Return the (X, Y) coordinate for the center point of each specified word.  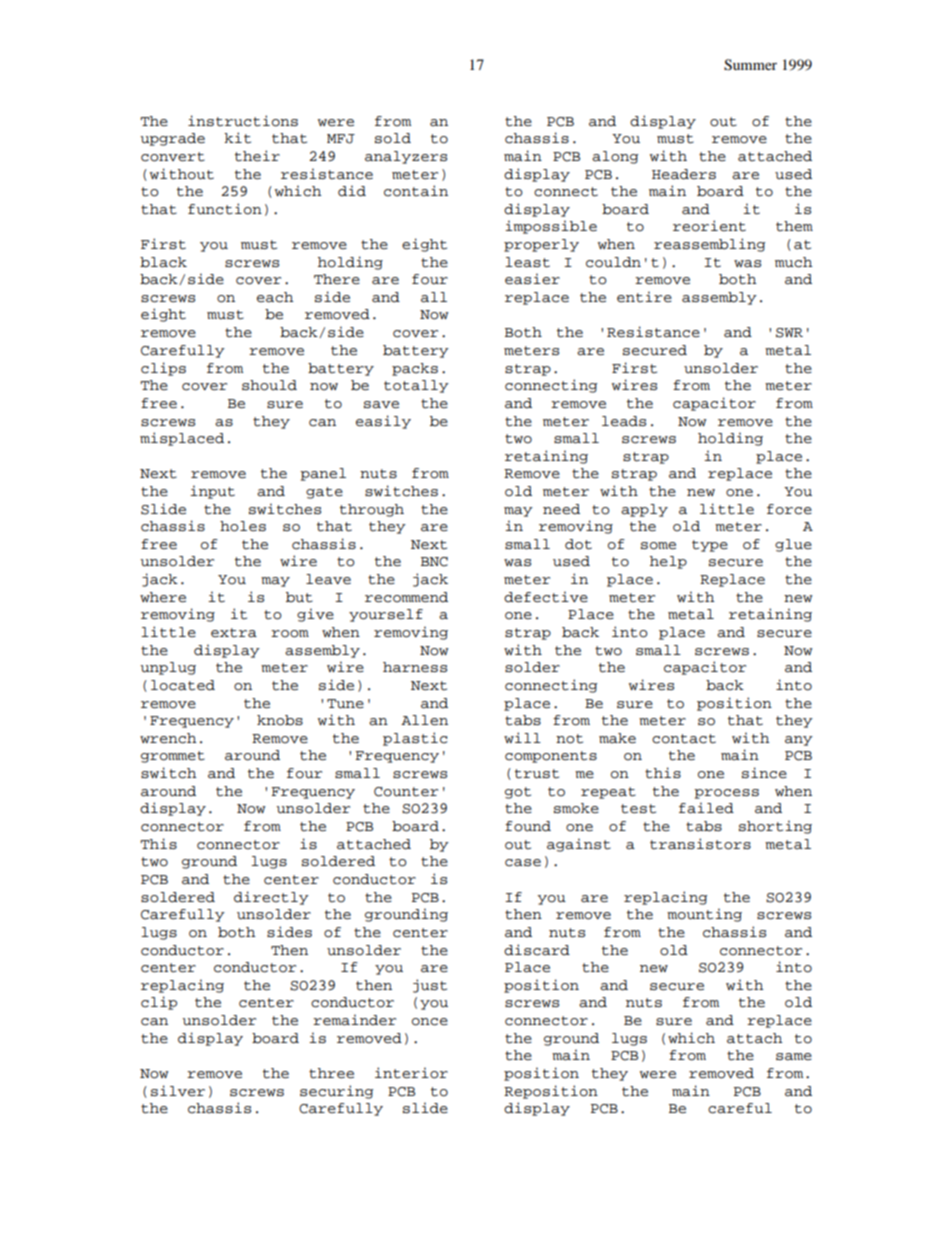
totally (416, 386)
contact (684, 739)
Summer (750, 65)
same (794, 1057)
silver (178, 1090)
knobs (280, 720)
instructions (243, 121)
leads (624, 421)
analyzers (406, 157)
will (522, 737)
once (430, 1022)
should (269, 385)
